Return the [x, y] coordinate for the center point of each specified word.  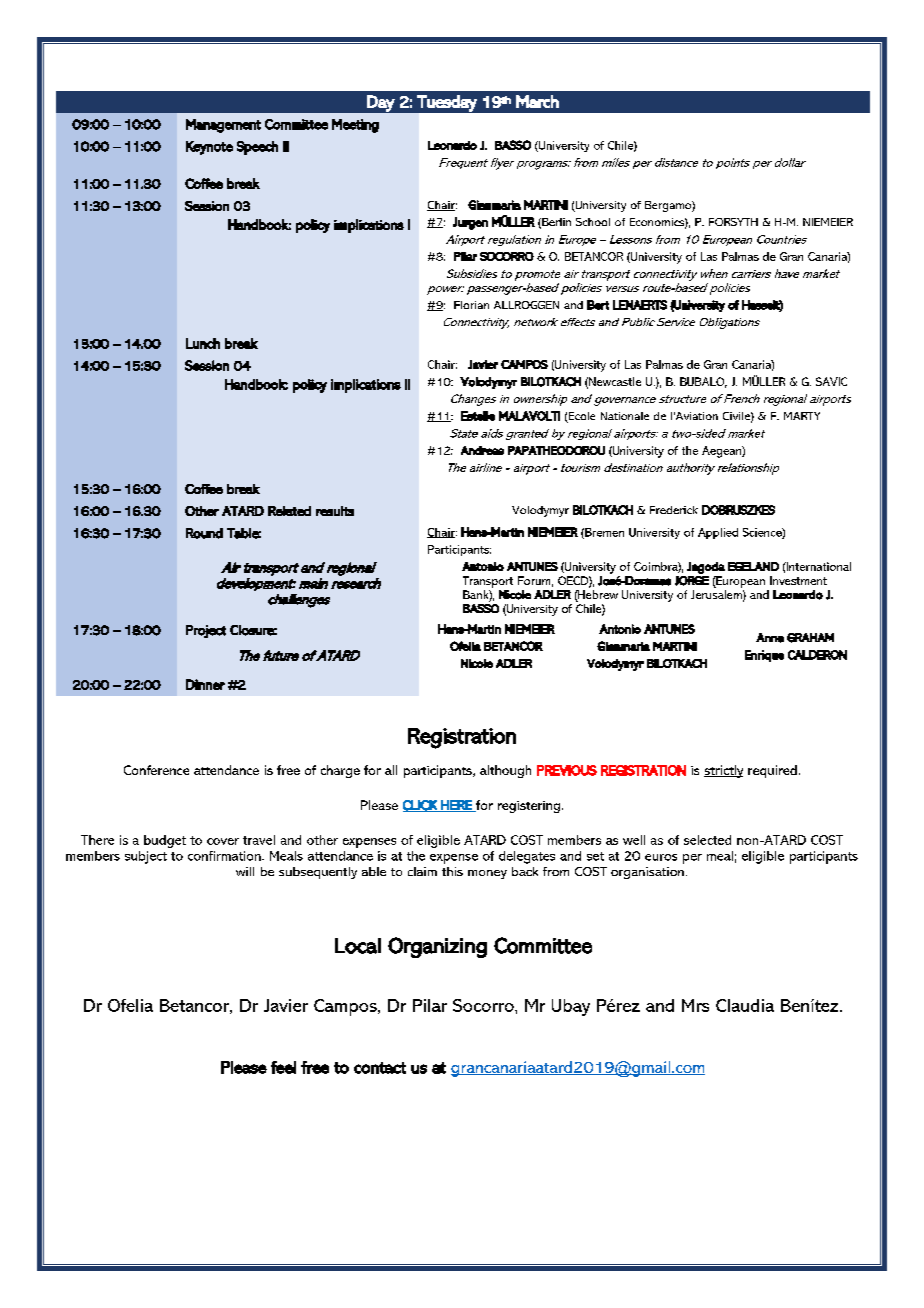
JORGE [692, 581]
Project [206, 631]
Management [223, 126]
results [335, 511]
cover [223, 841]
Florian [471, 305]
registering [529, 807]
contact [380, 1068]
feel [283, 1067]
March [537, 101]
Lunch [203, 343]
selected [707, 840]
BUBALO [703, 382]
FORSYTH [733, 222]
